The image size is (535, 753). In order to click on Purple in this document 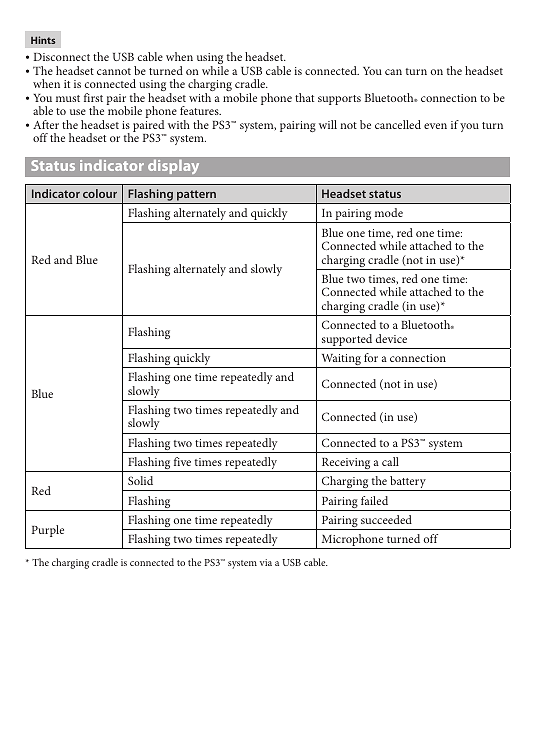, I will do `click(48, 531)`.
